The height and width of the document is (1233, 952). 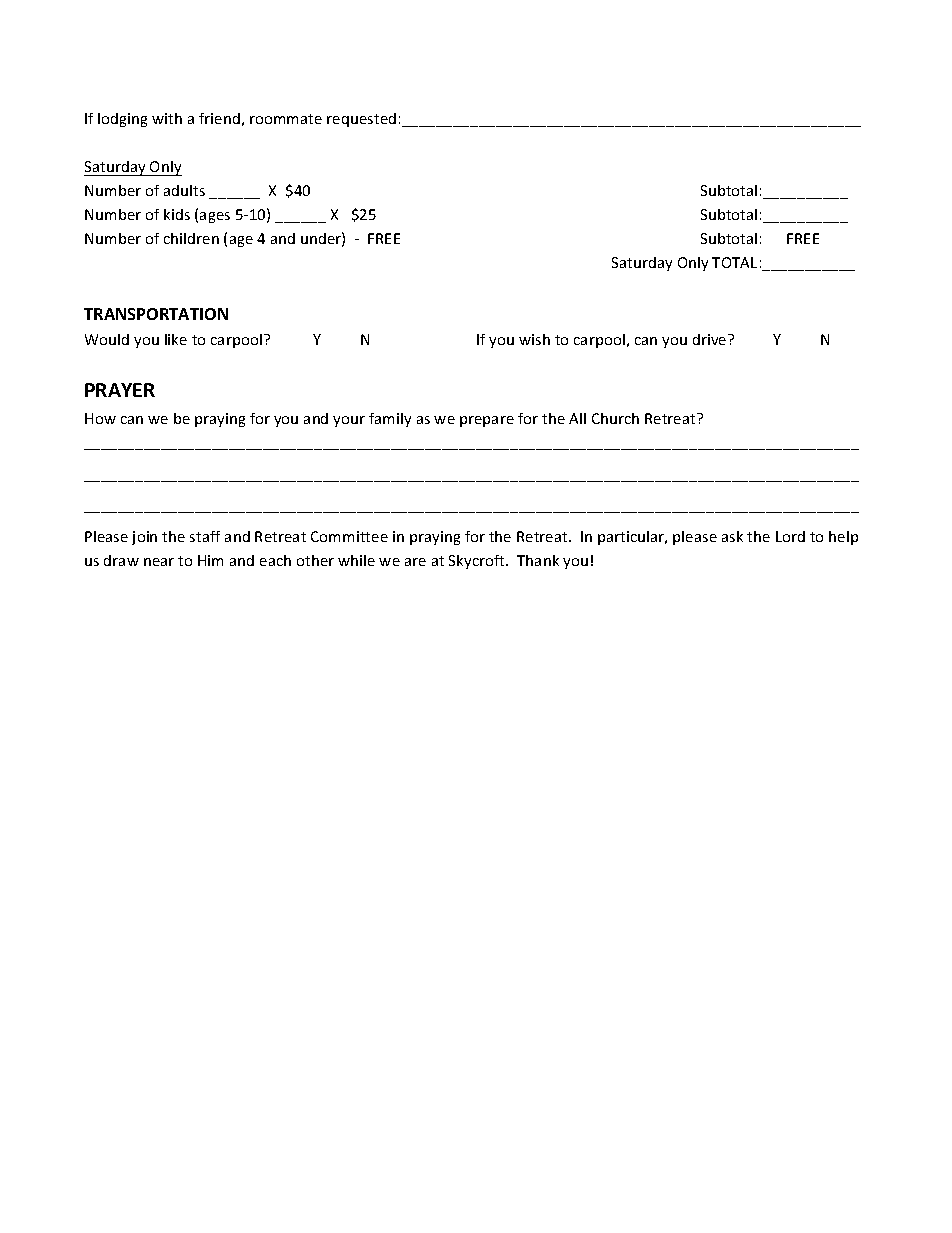 I want to click on with, so click(x=167, y=118).
